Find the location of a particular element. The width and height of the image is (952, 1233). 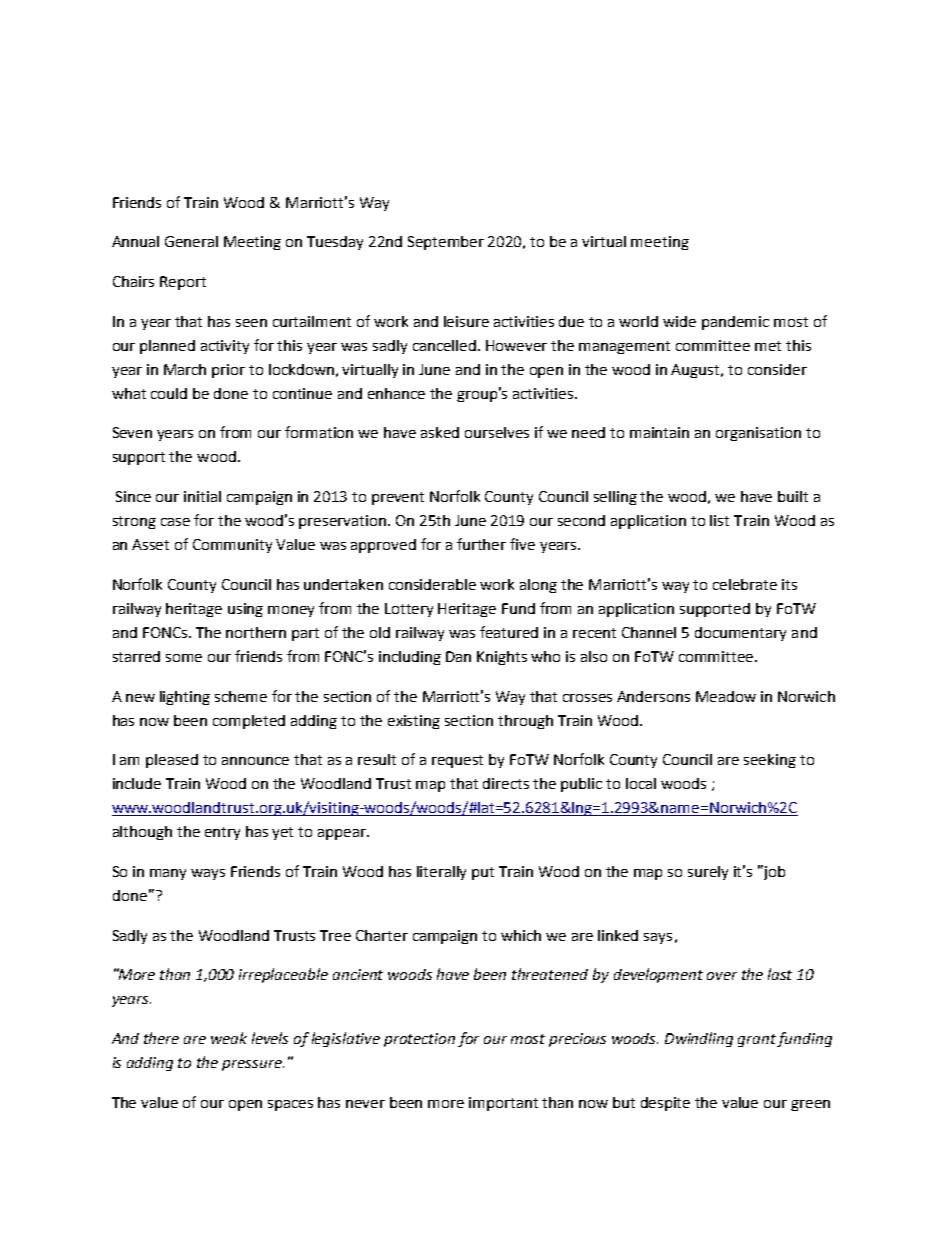

grant is located at coordinates (758, 1040).
